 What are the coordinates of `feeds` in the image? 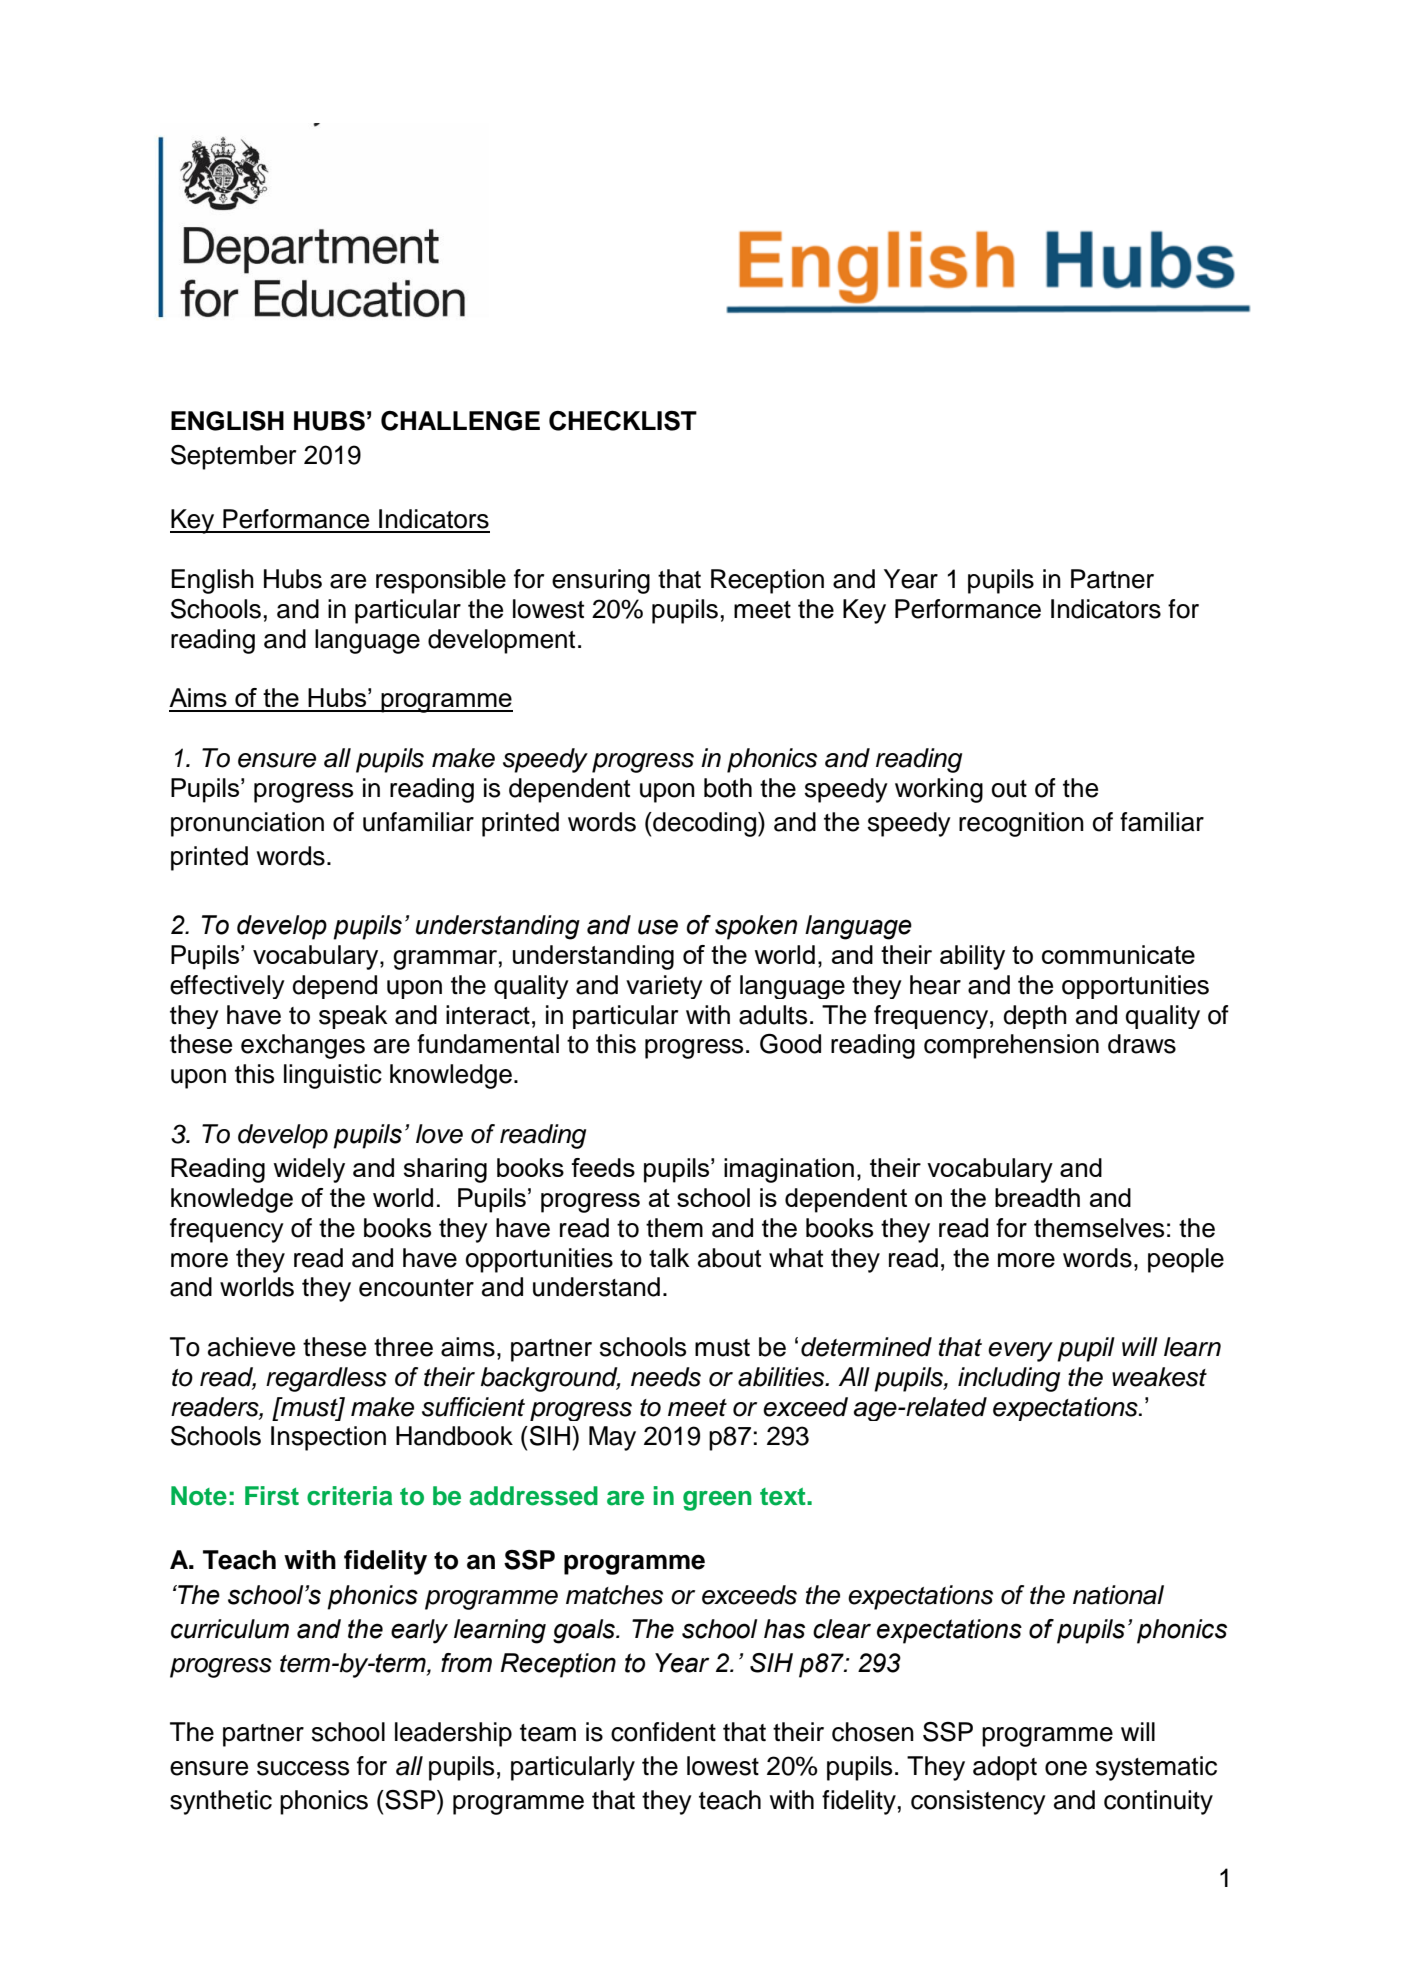 It's located at (603, 1167).
